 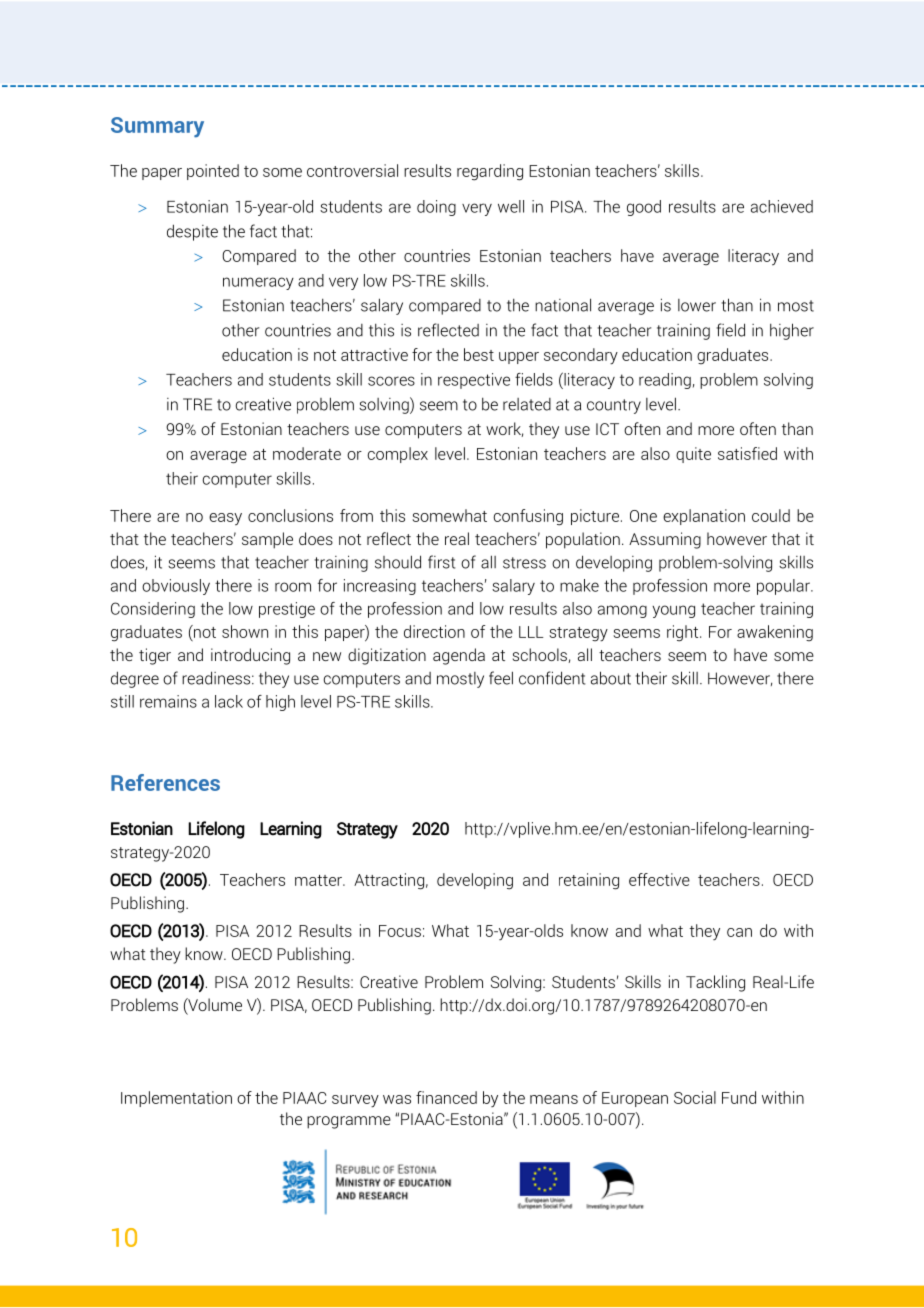 I want to click on regarding, so click(x=490, y=172).
